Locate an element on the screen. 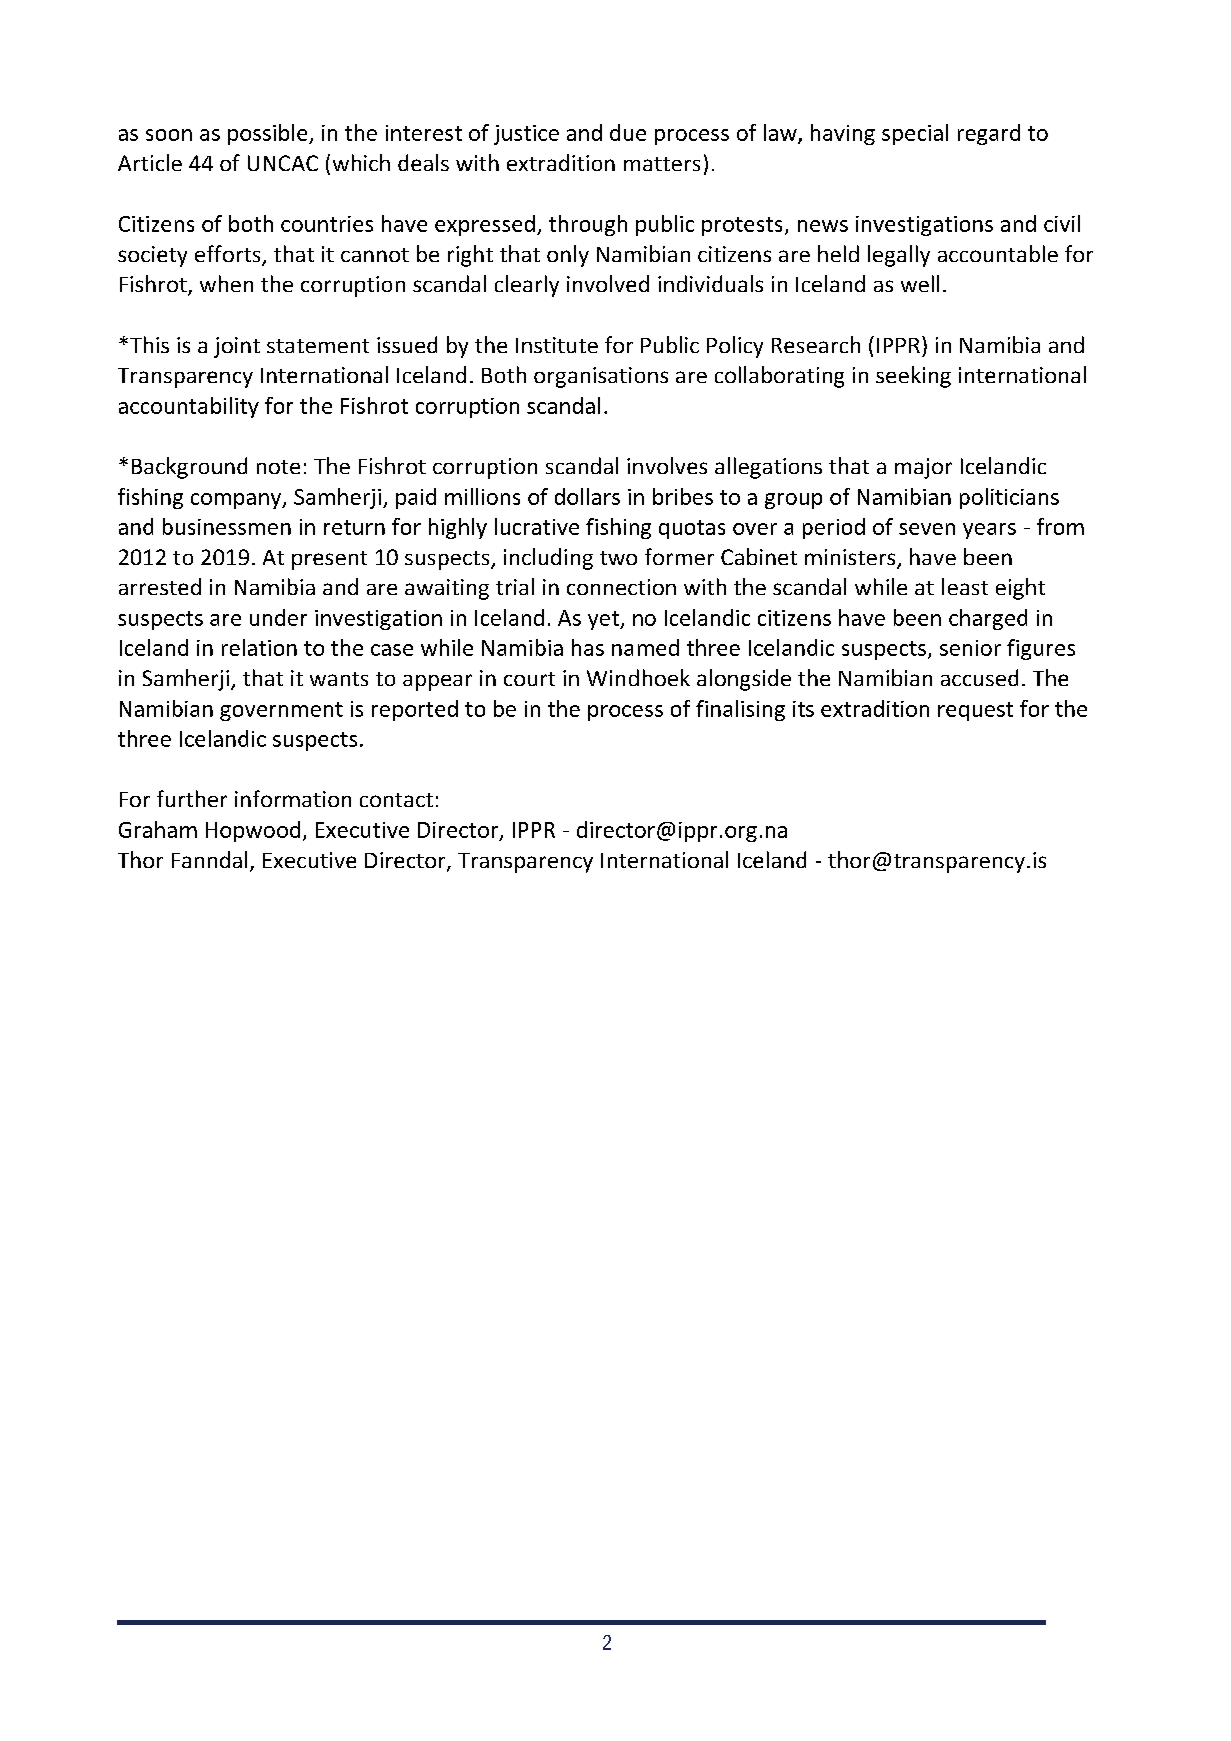  major is located at coordinates (923, 468).
